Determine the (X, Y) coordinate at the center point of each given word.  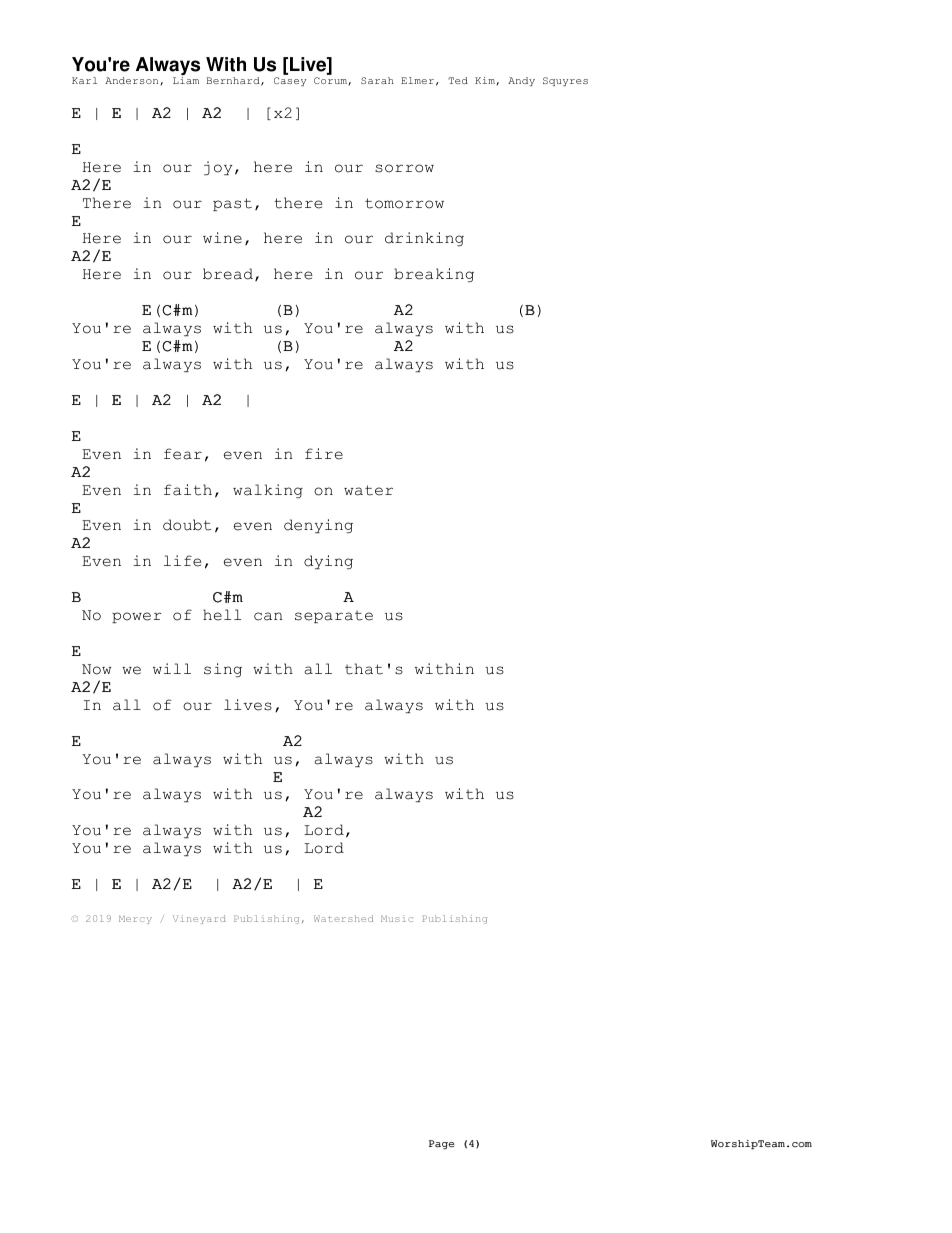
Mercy (135, 919)
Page (442, 1145)
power (137, 617)
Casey (290, 81)
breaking (434, 275)
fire (324, 454)
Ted (458, 80)
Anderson (133, 81)
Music (397, 918)
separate (334, 616)
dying (328, 562)
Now (96, 669)
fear (183, 454)
